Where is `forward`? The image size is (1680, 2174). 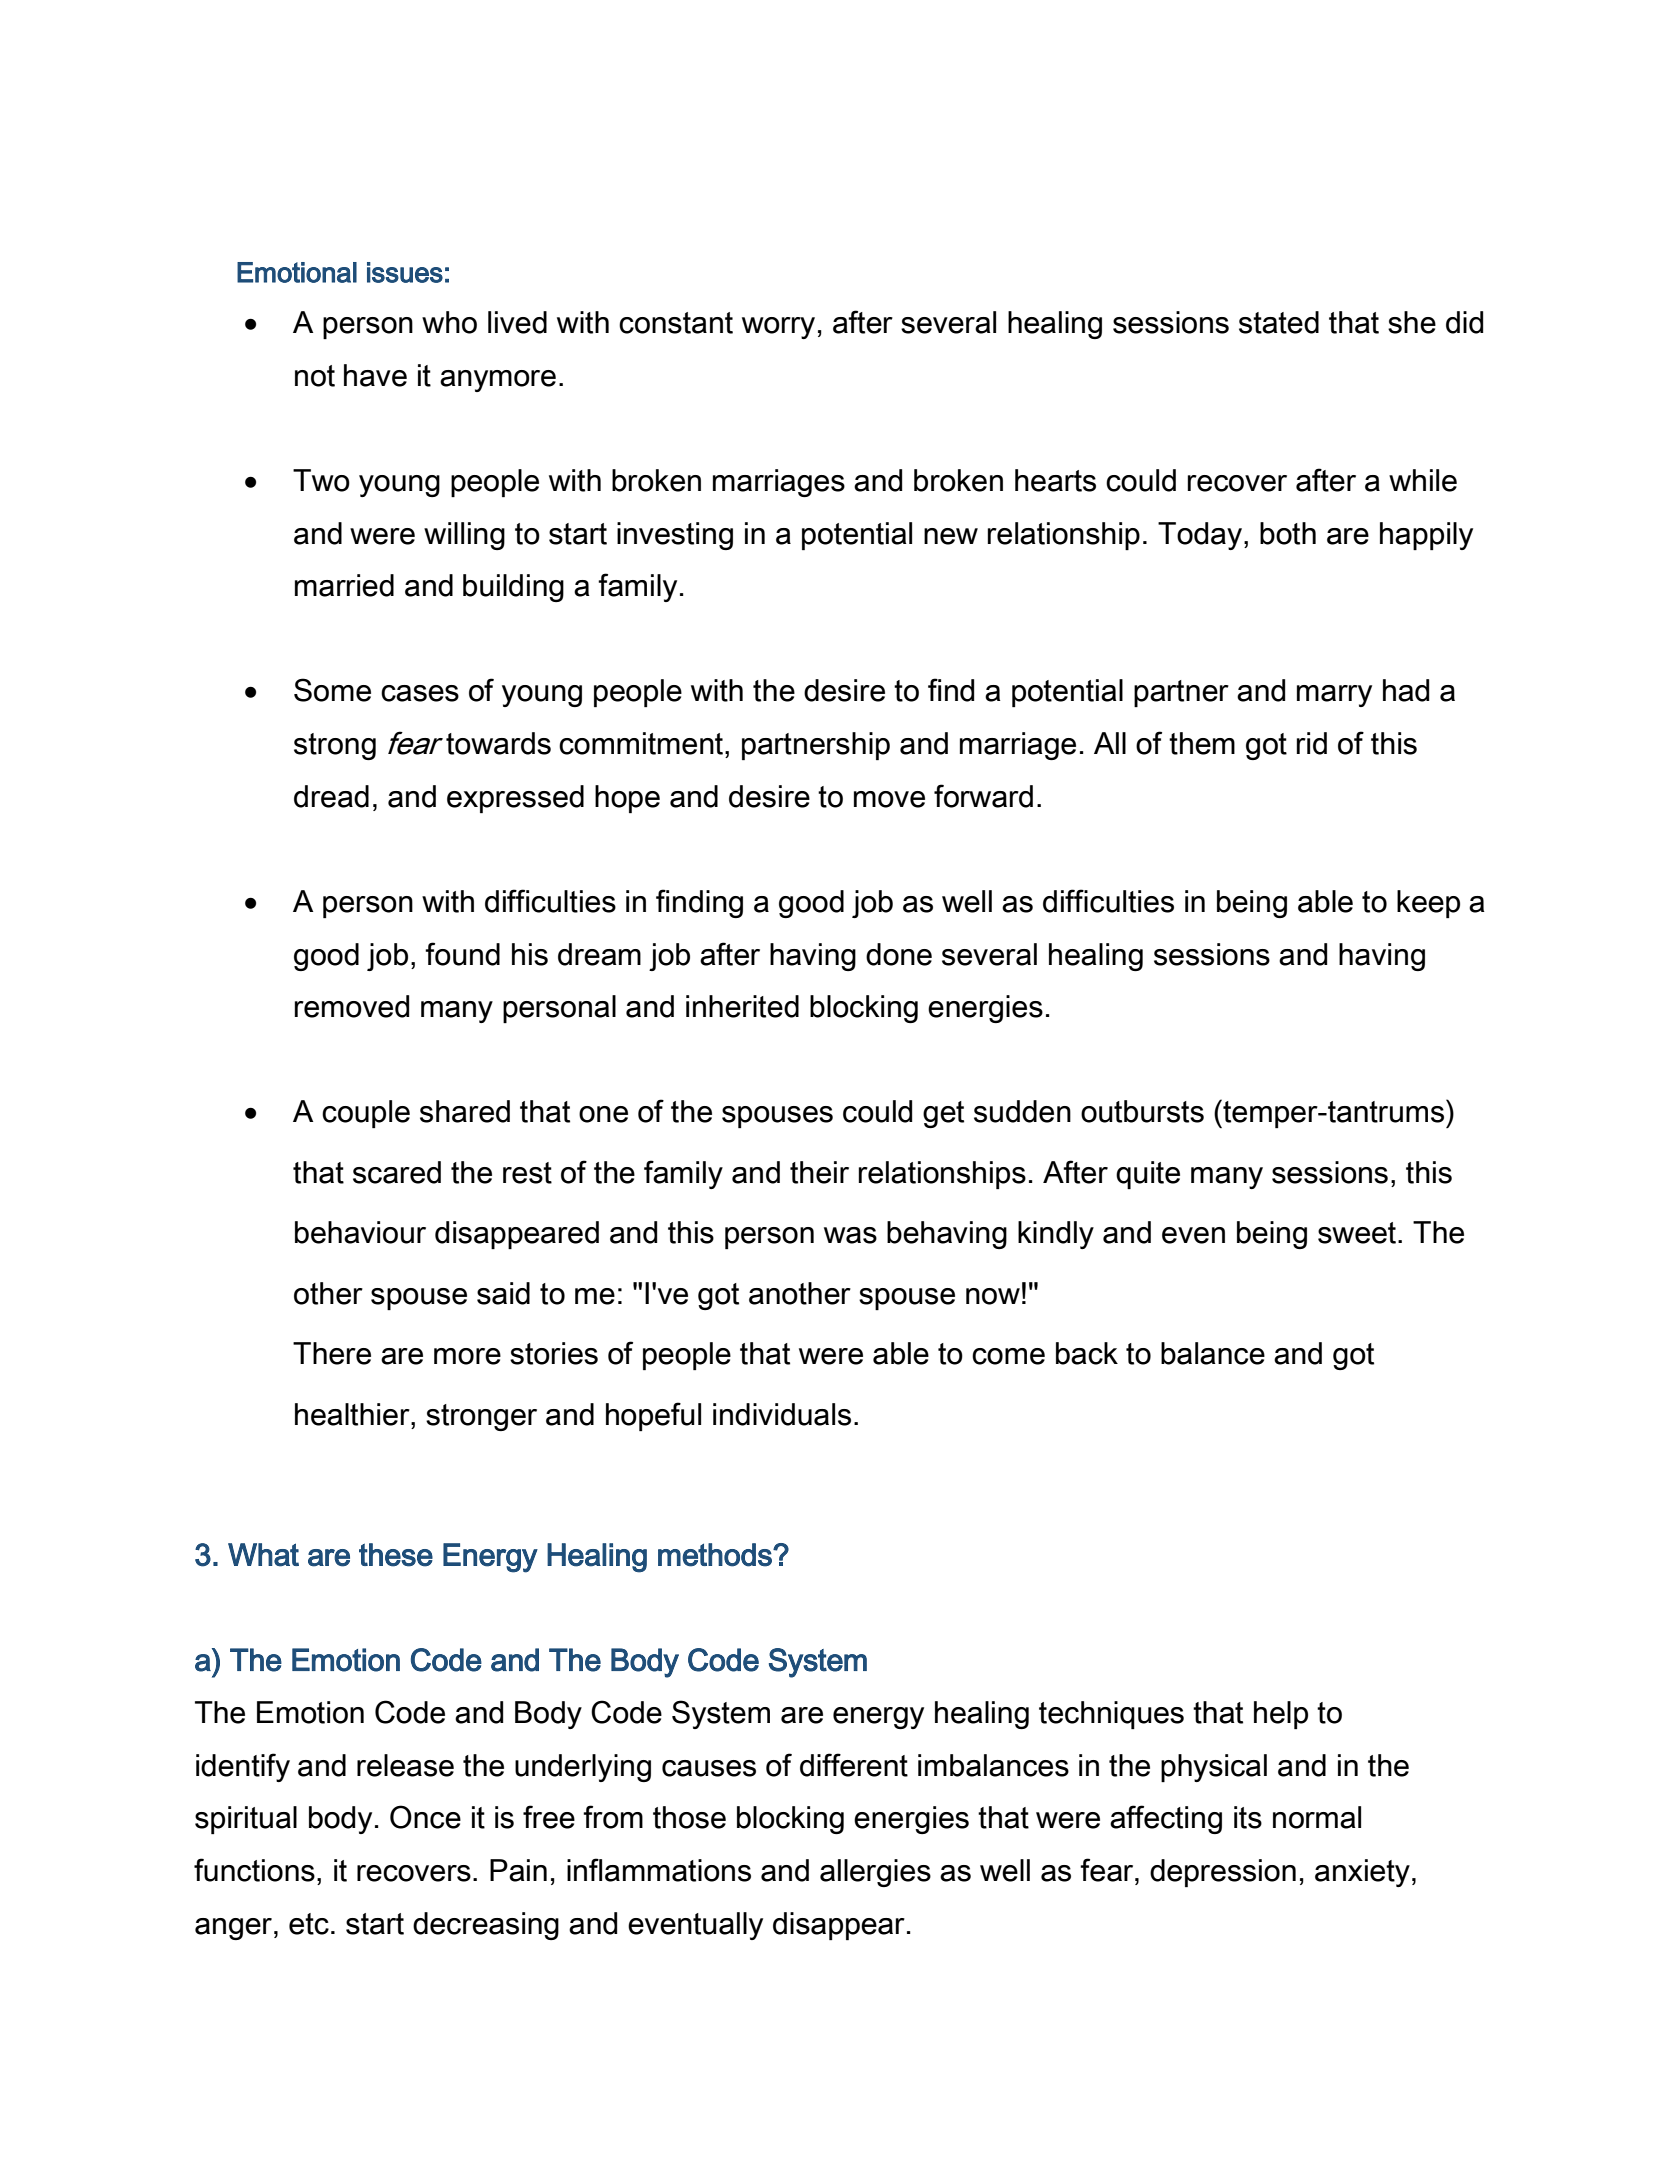
forward is located at coordinates (983, 796).
